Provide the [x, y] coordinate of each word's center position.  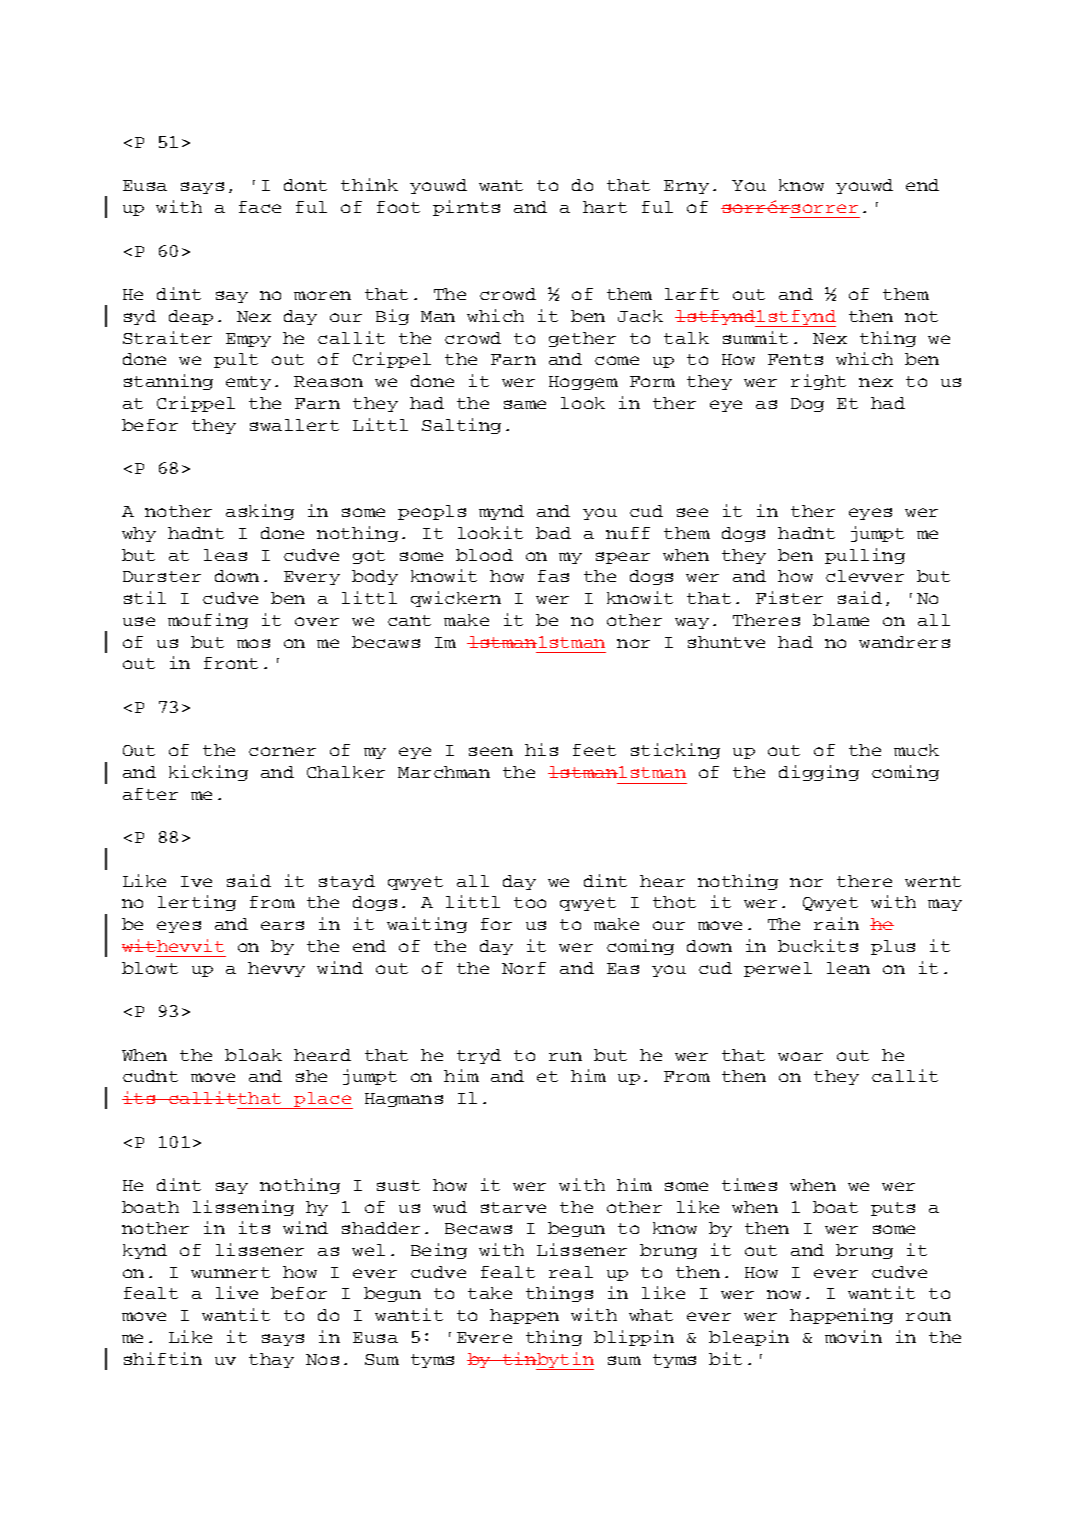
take [490, 1293]
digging [819, 773]
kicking [208, 773]
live [237, 1292]
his [541, 749]
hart [605, 207]
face [260, 207]
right [818, 382]
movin [853, 1336]
